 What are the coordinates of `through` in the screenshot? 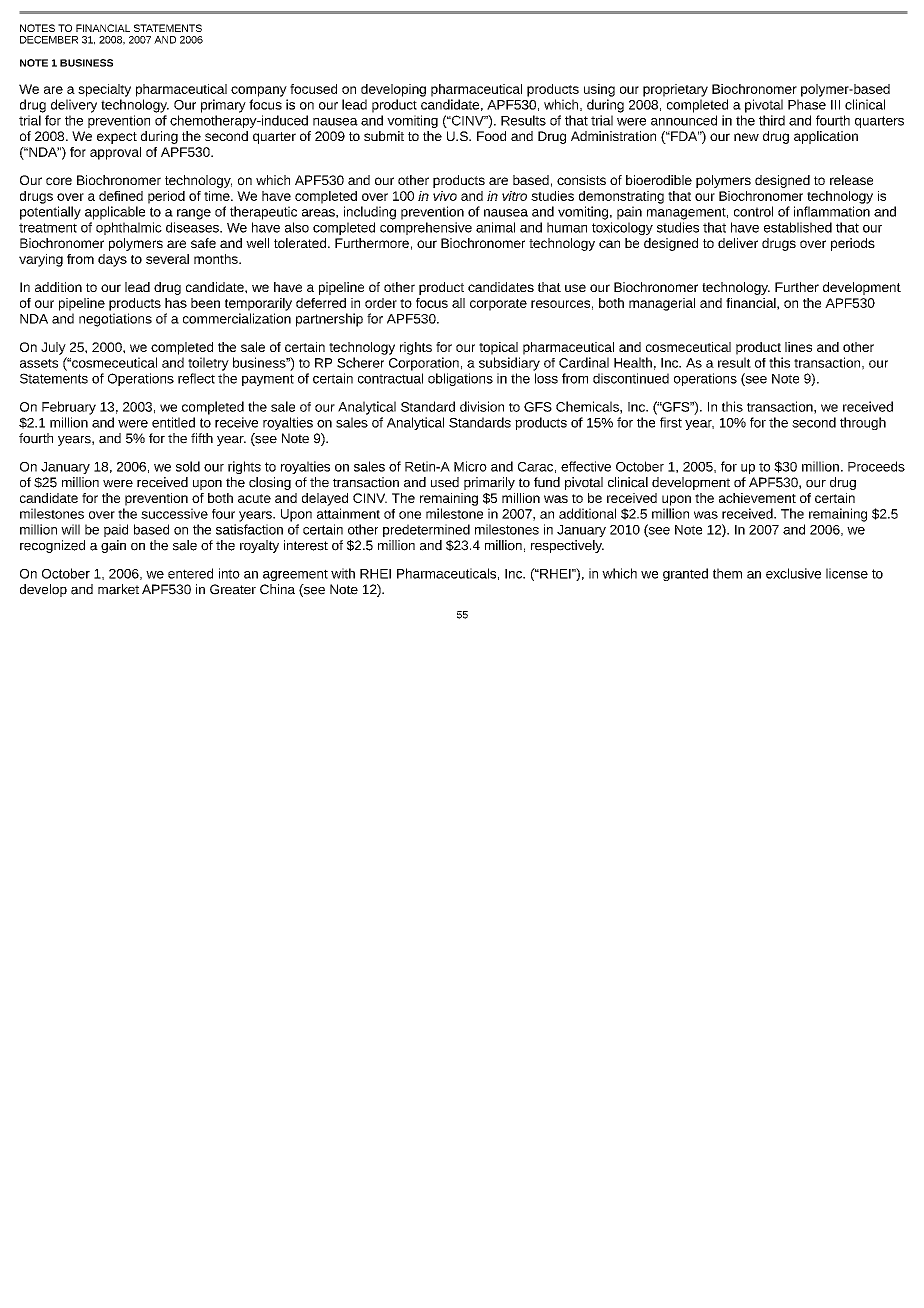 It's located at (863, 423).
